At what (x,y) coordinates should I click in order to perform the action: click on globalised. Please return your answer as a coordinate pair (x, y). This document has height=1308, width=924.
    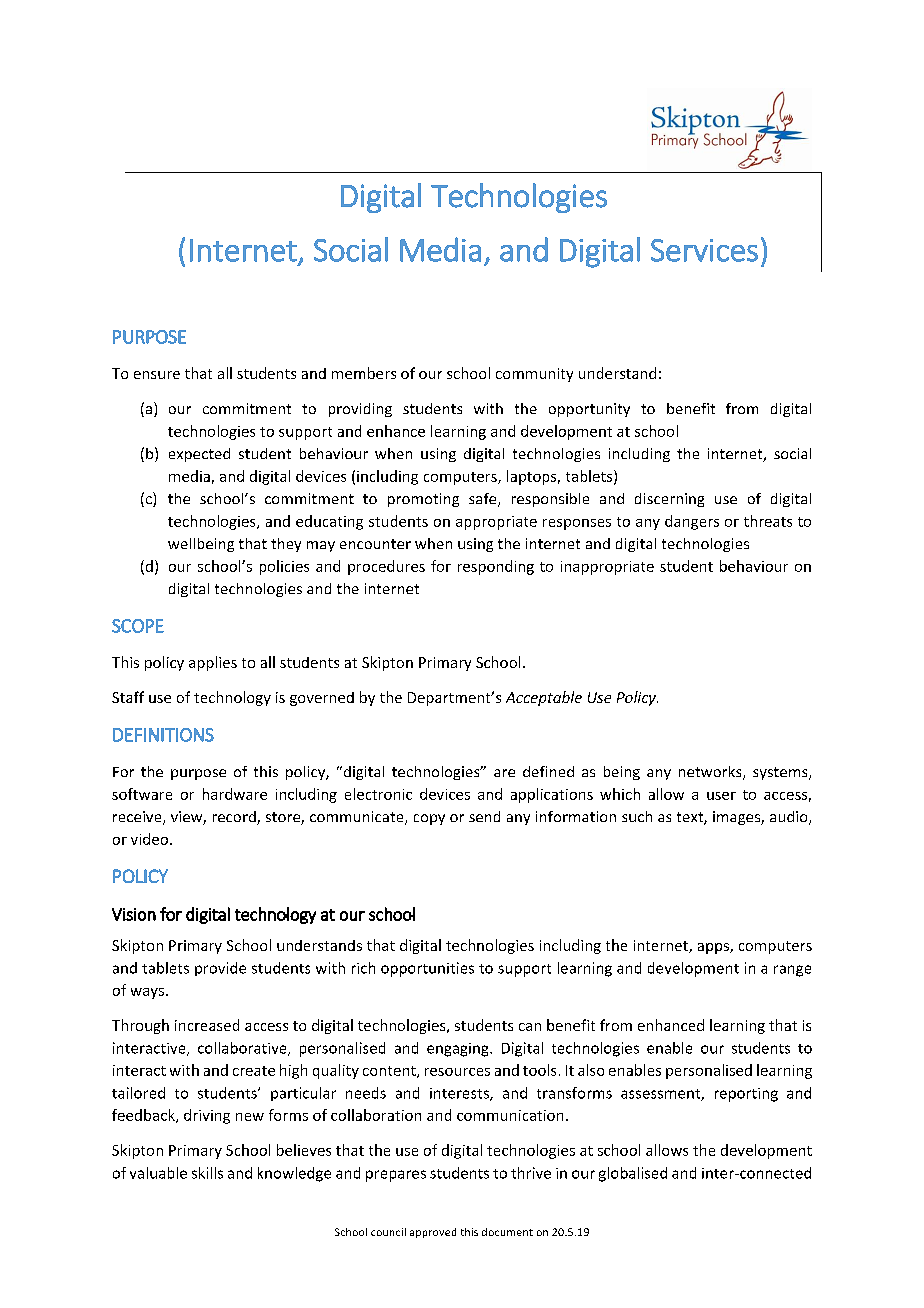
    Looking at the image, I should click on (633, 1174).
